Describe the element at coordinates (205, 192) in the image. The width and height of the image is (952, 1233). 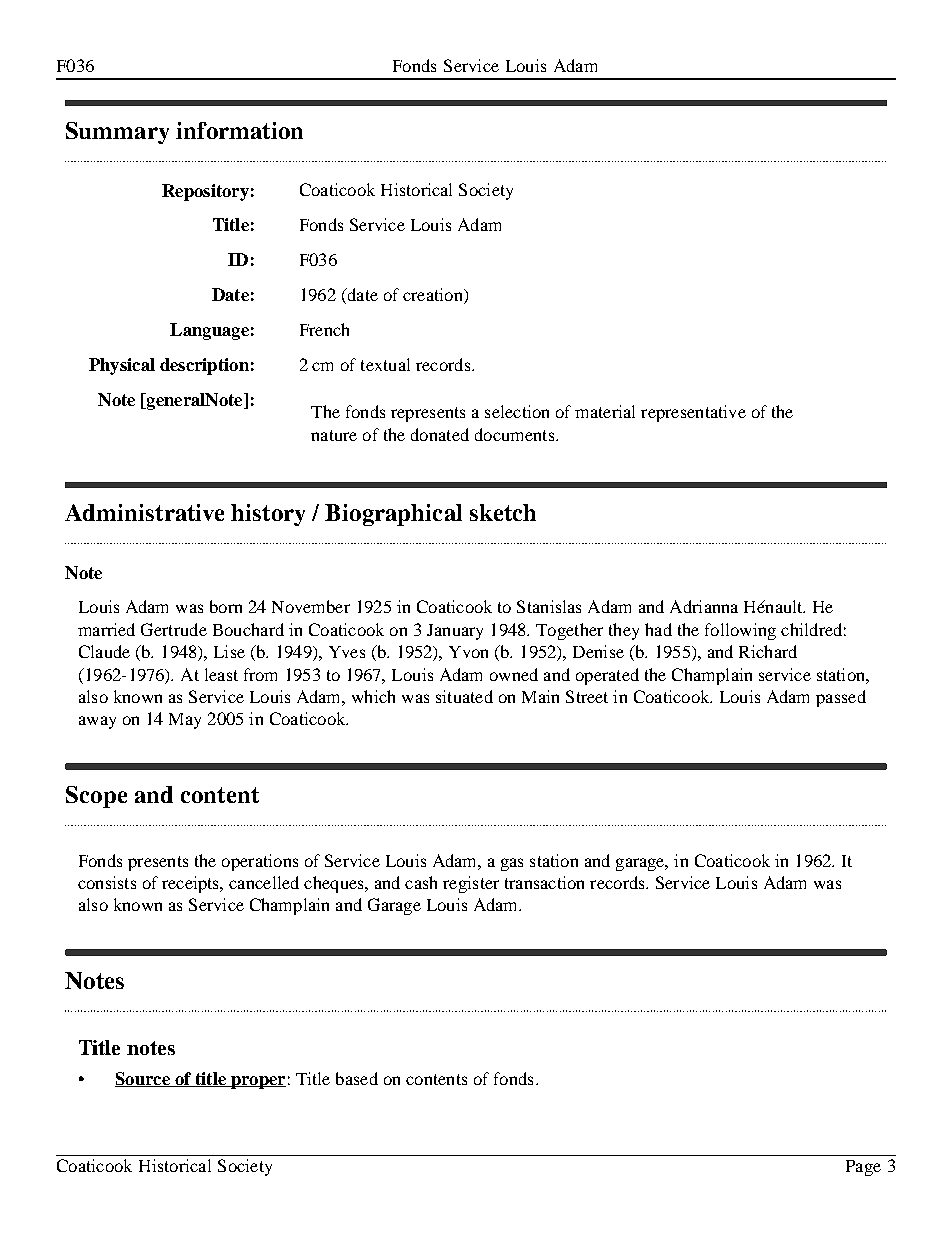
I see `Repository` at that location.
